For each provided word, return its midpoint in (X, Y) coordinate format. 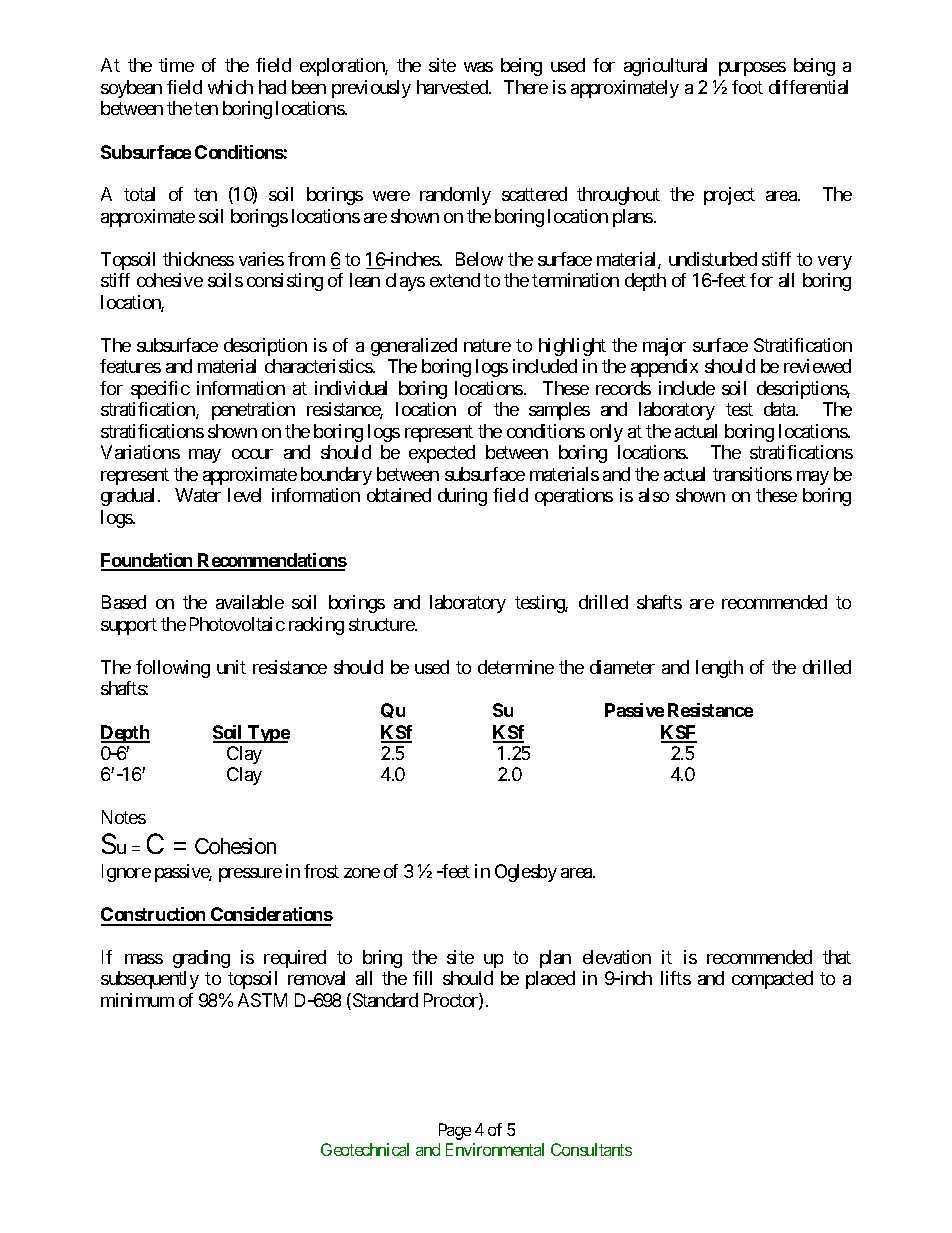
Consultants (591, 1149)
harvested (453, 87)
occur (252, 454)
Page (455, 1131)
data (780, 409)
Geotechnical (365, 1149)
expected (442, 454)
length (719, 669)
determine (516, 667)
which (230, 87)
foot (747, 87)
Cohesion (235, 846)
